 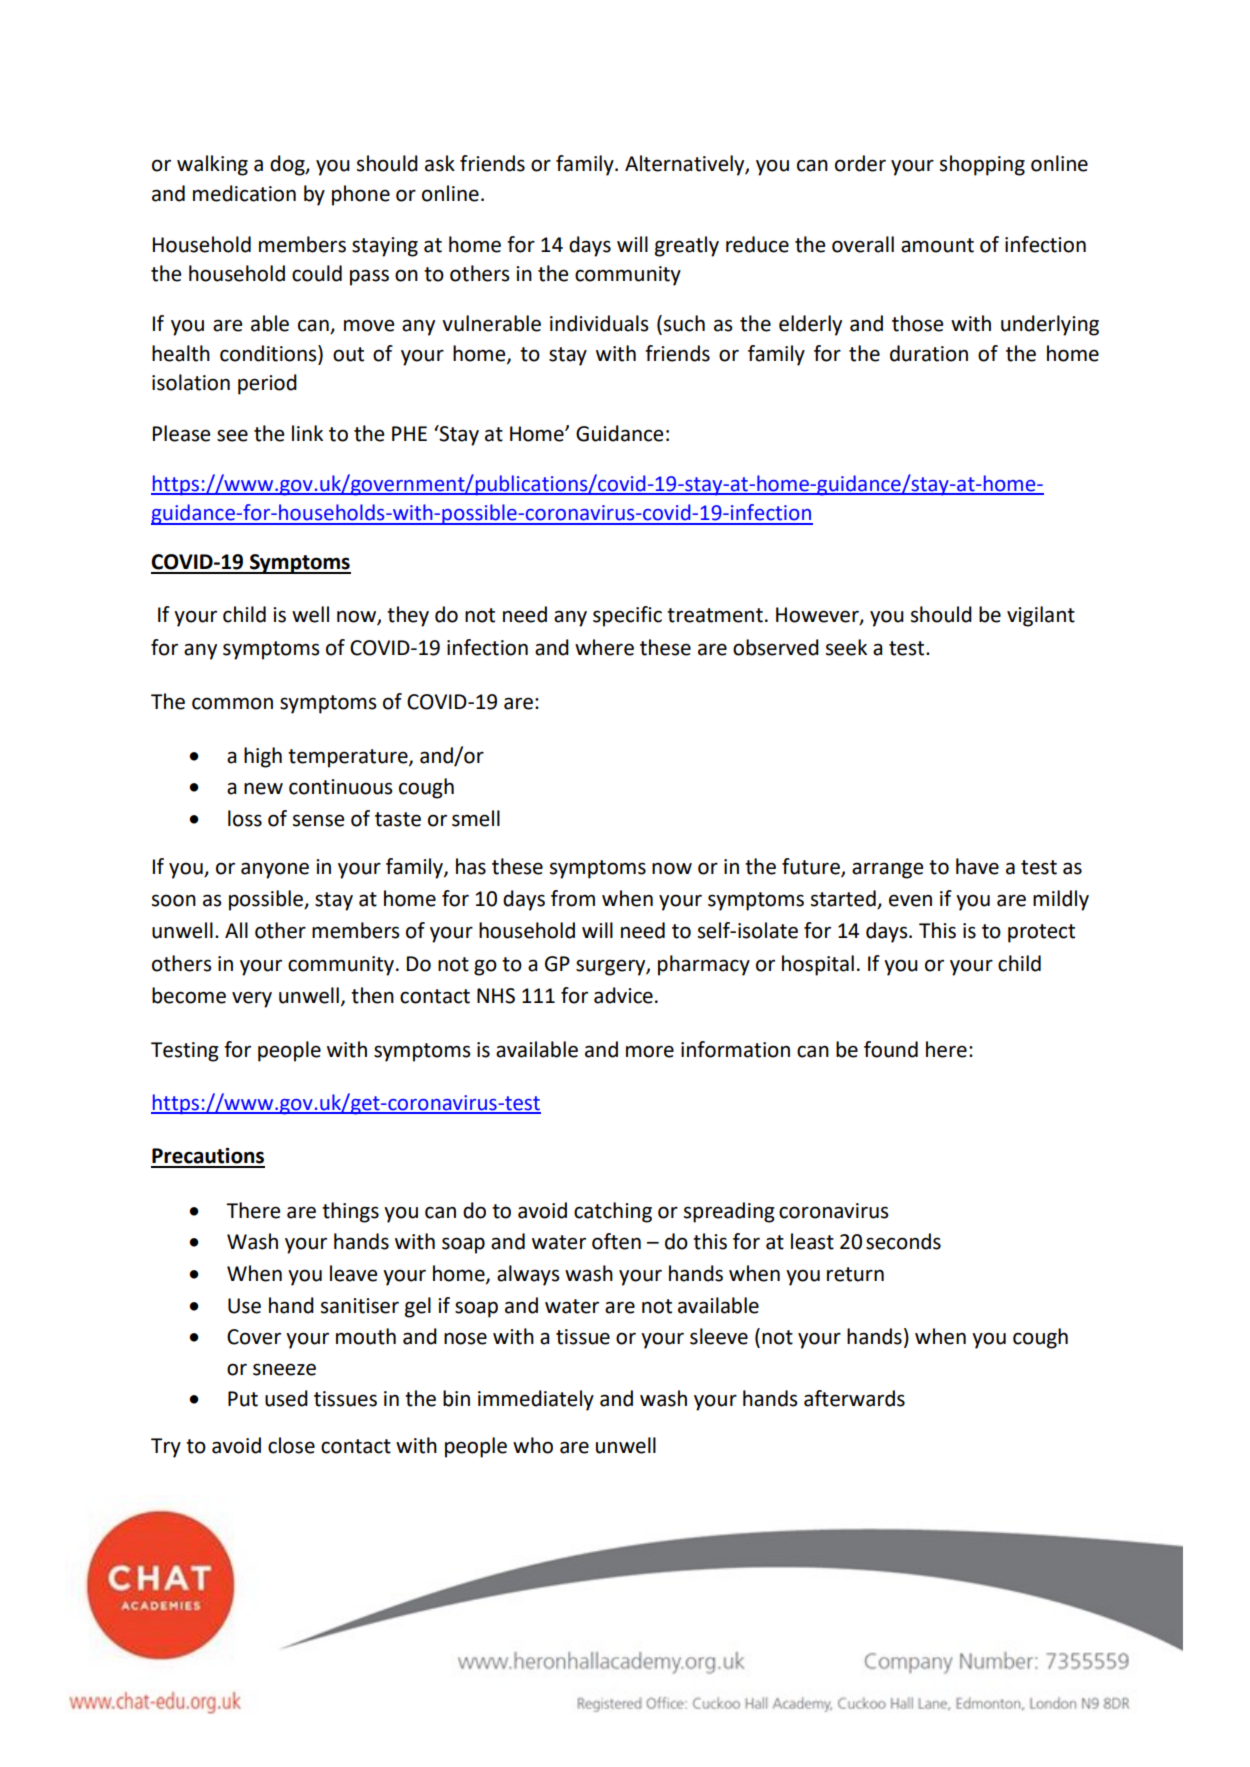 What do you see at coordinates (286, 1398) in the document?
I see `used` at bounding box center [286, 1398].
